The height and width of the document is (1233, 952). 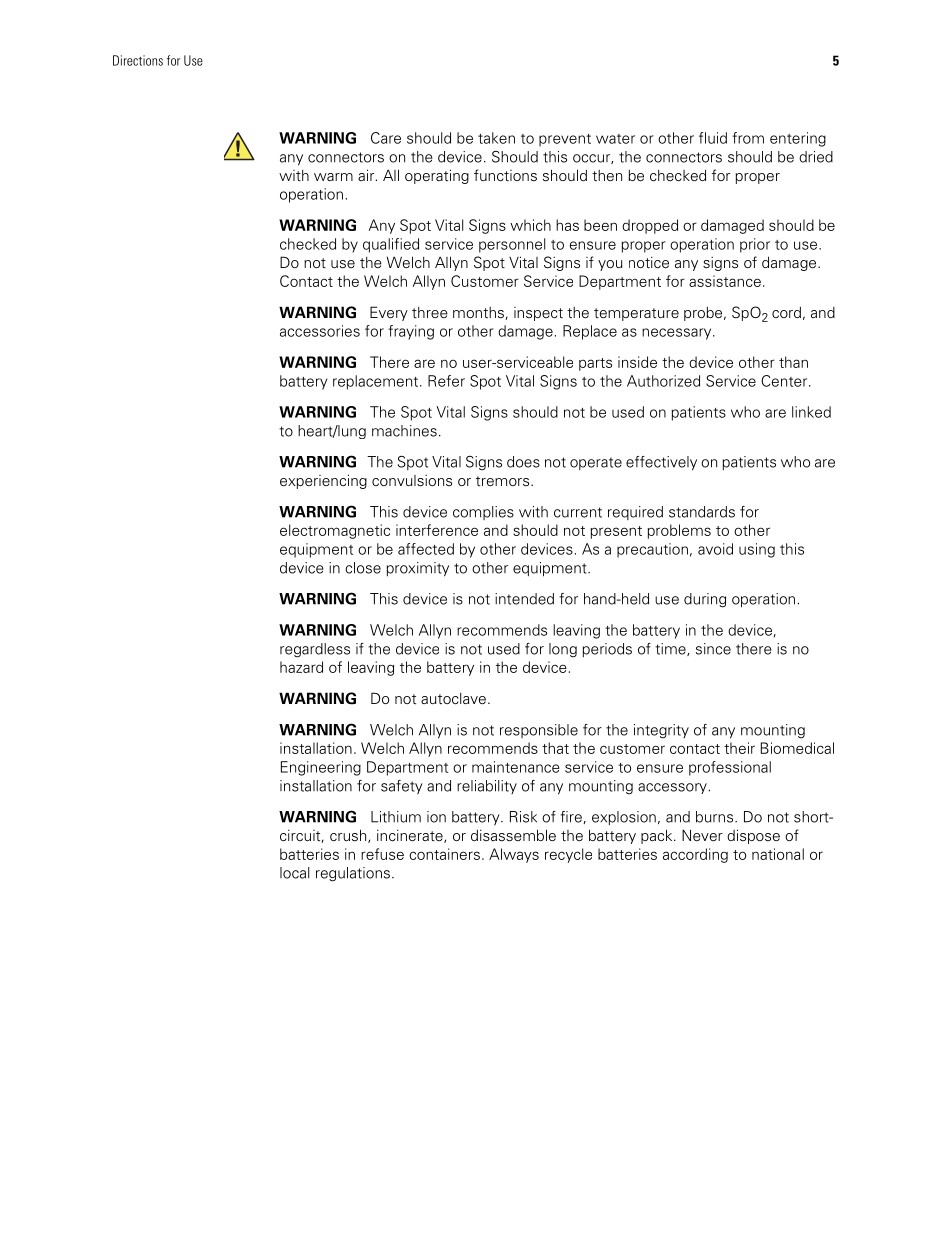 What do you see at coordinates (453, 699) in the document?
I see `autoclave` at bounding box center [453, 699].
